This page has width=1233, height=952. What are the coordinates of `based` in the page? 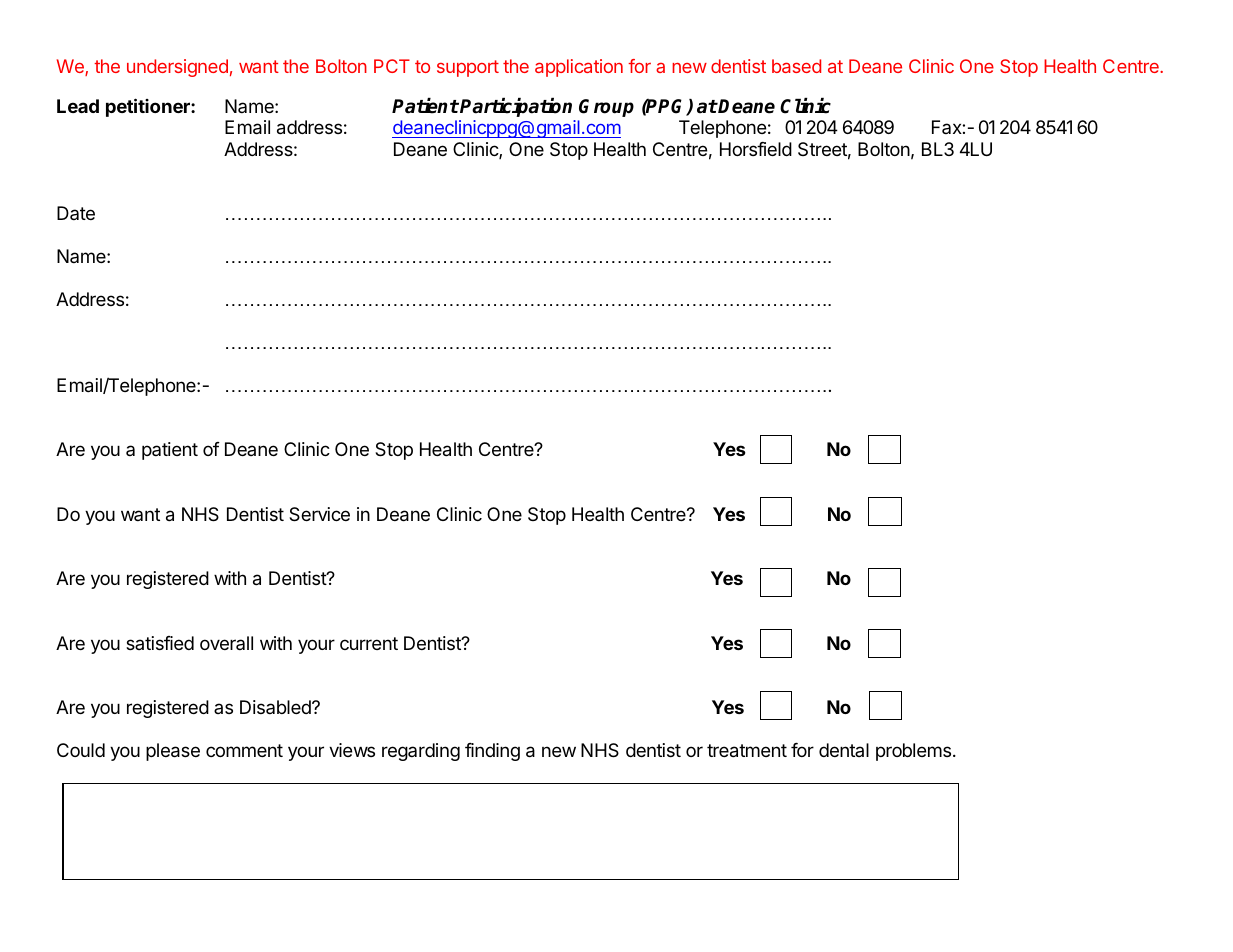 It's located at (796, 66).
